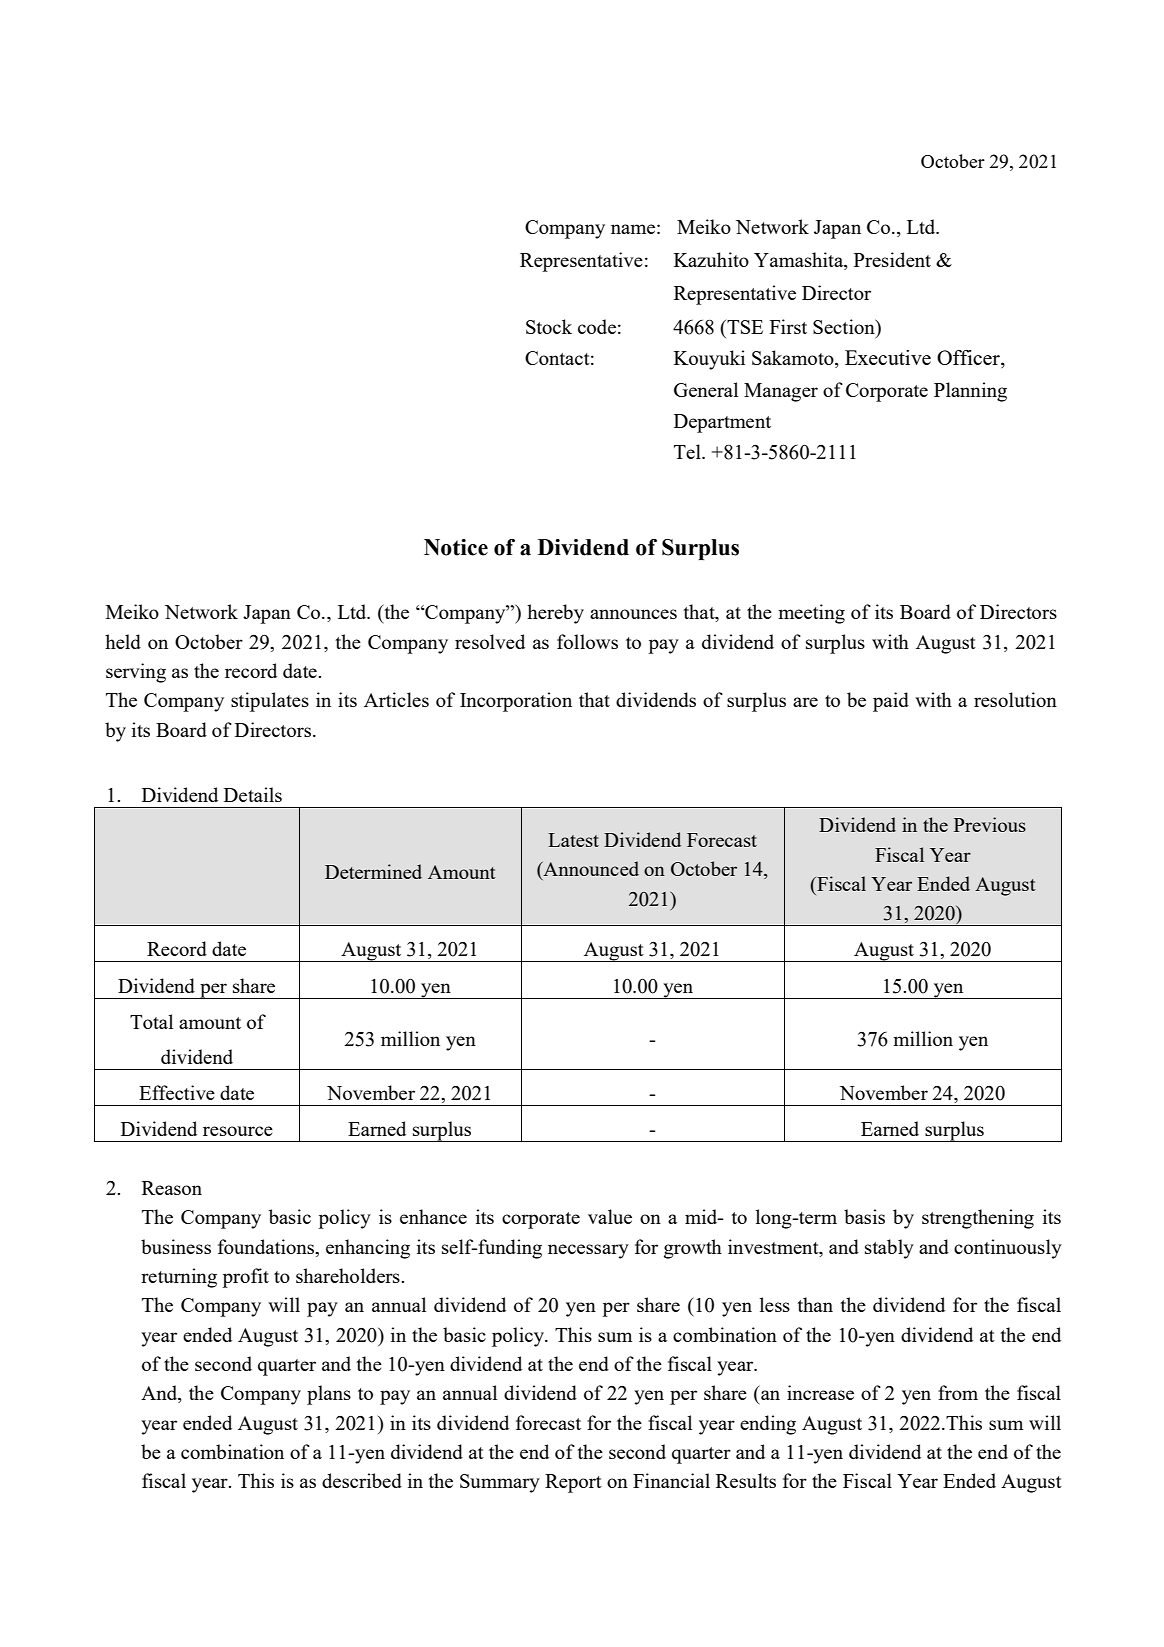  What do you see at coordinates (329, 1395) in the screenshot?
I see `plans` at bounding box center [329, 1395].
